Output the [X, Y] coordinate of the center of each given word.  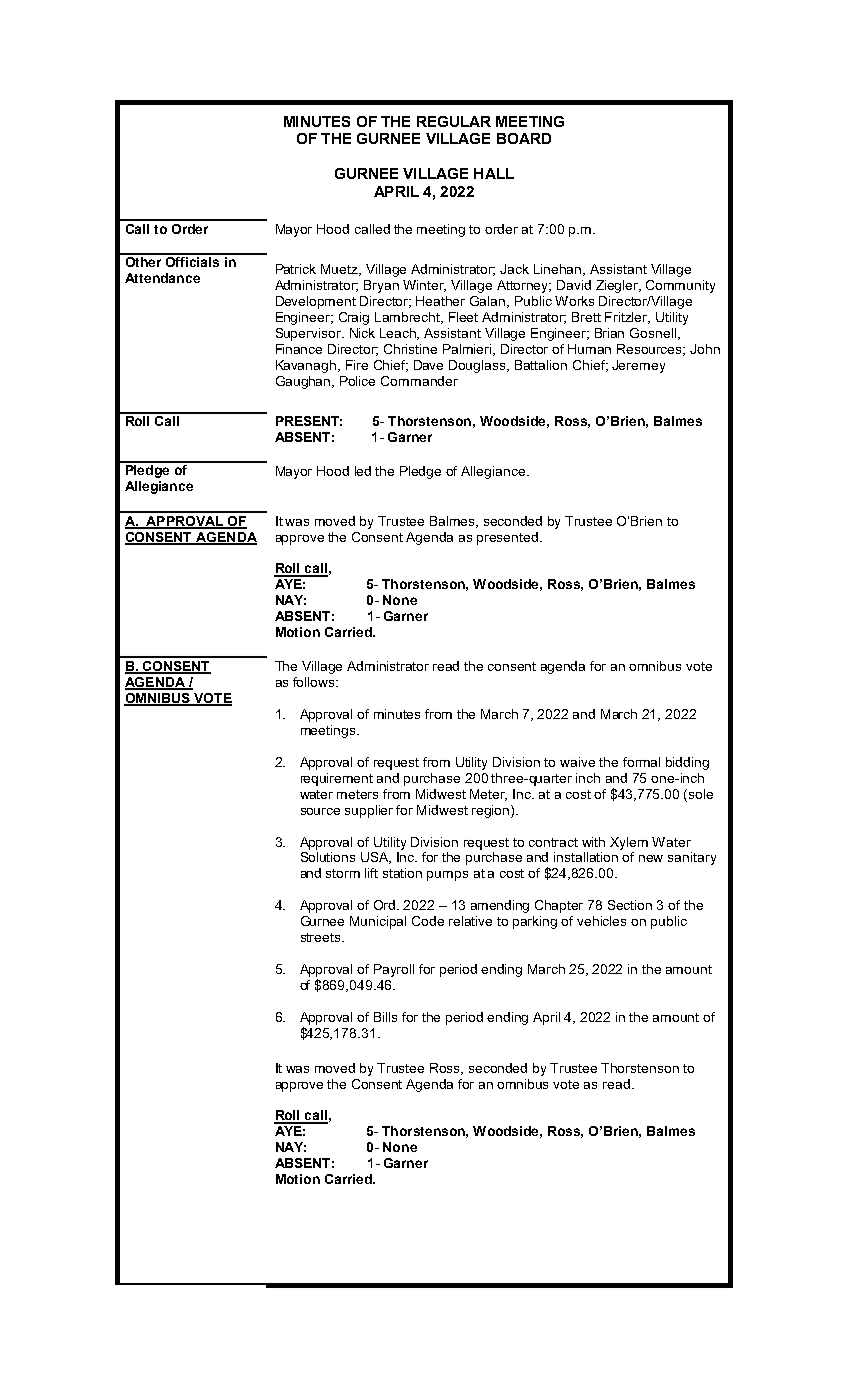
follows [315, 682]
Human [589, 349]
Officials [193, 260]
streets [322, 937]
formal [641, 762]
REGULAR [454, 121]
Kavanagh [306, 366]
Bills [385, 1017]
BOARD [524, 138]
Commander [419, 381]
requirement [337, 779]
